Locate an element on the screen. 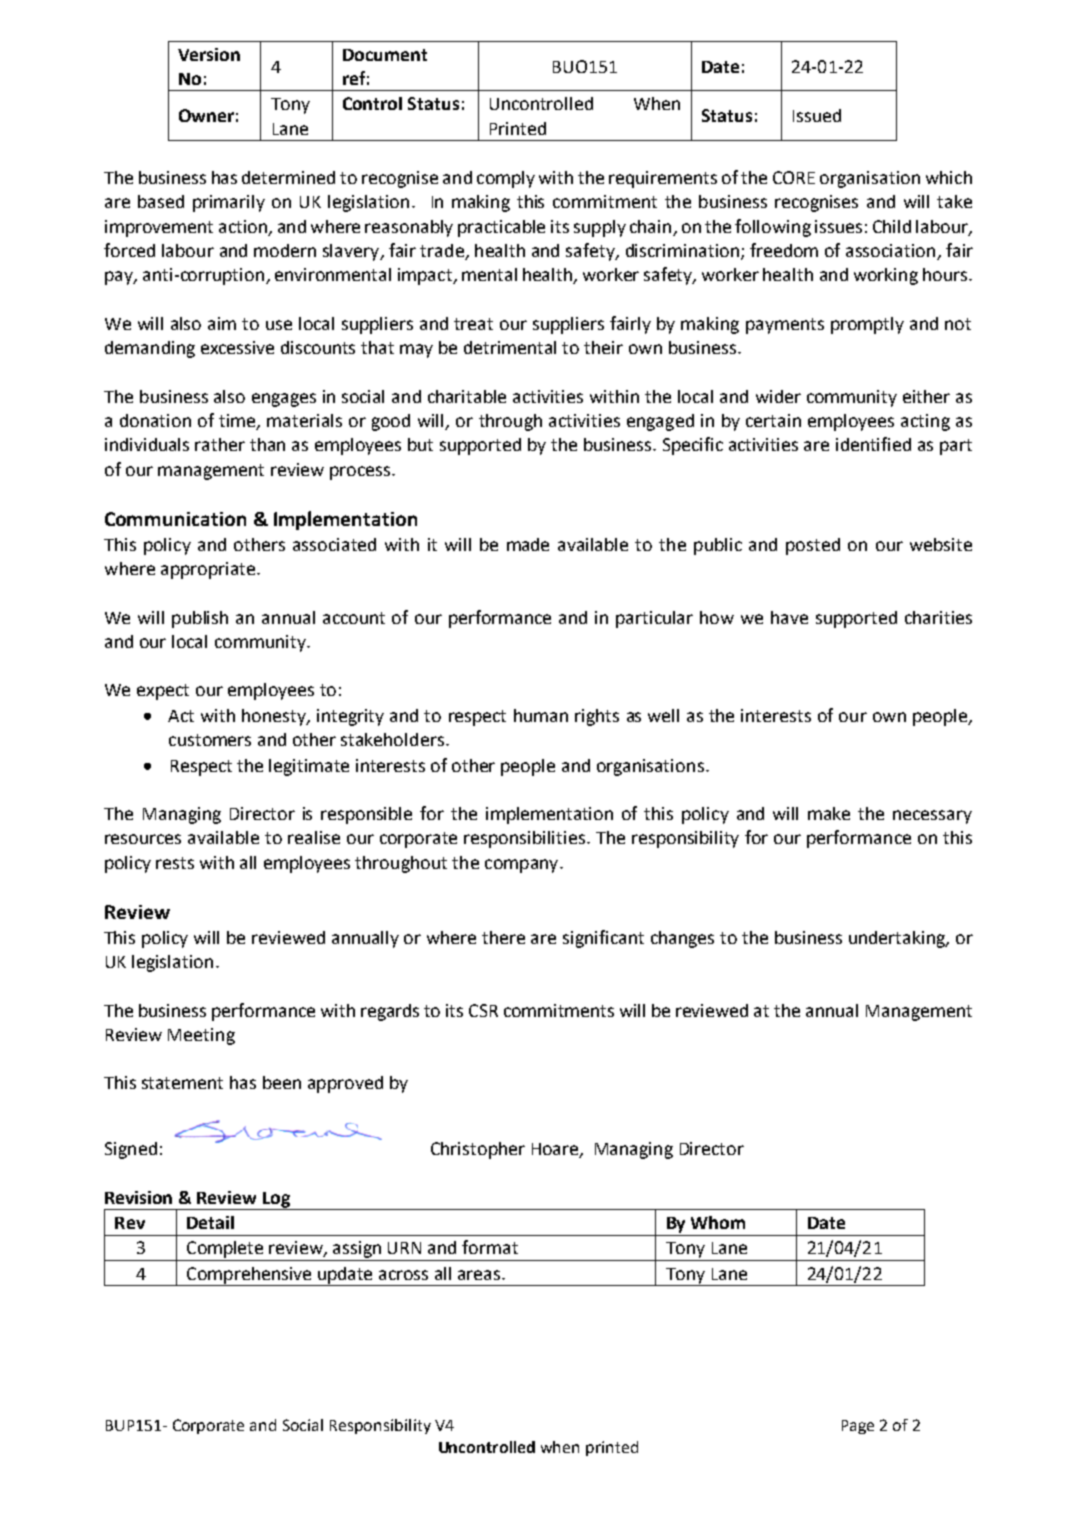  areas is located at coordinates (480, 1275).
